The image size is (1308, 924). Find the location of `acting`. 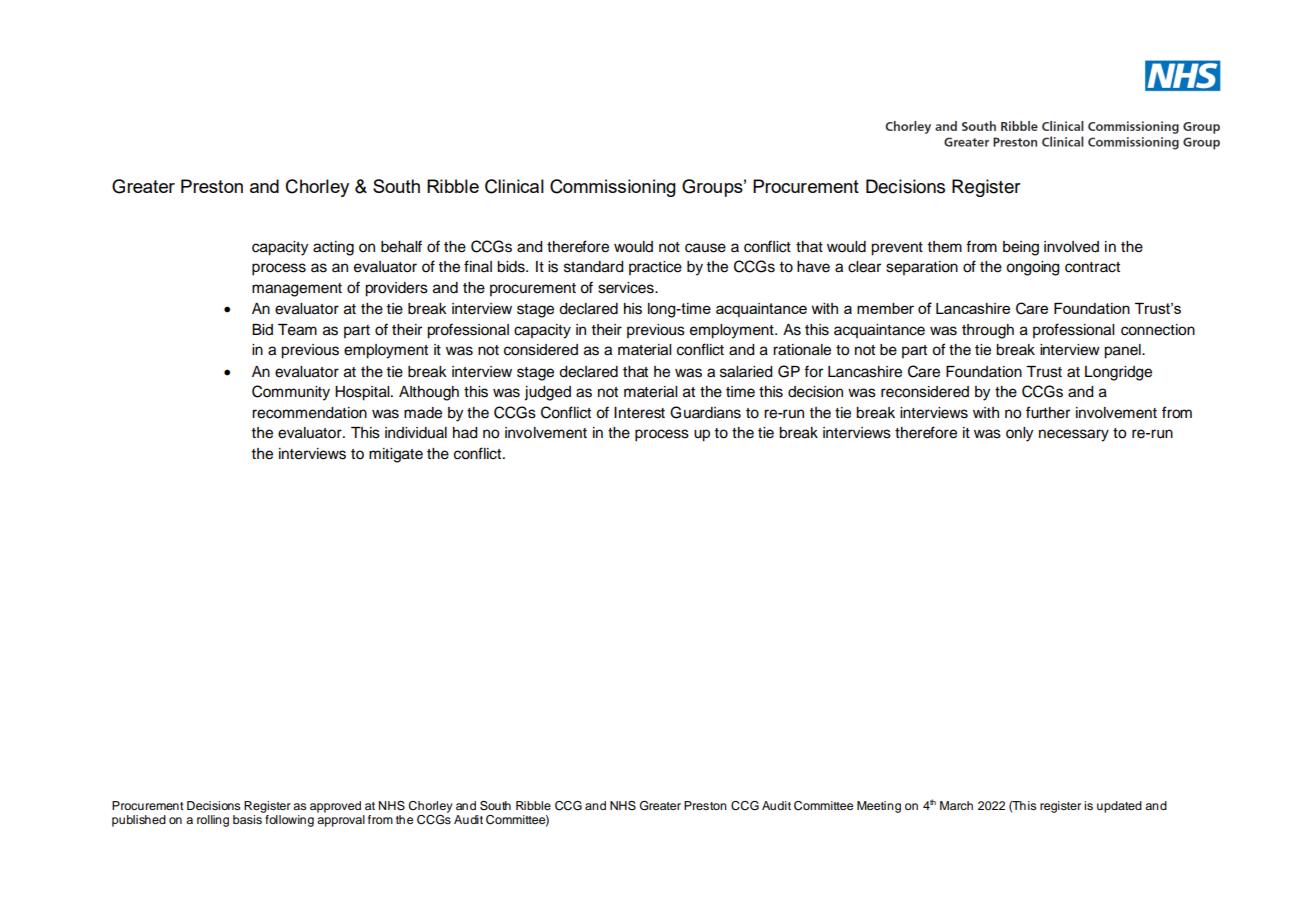

acting is located at coordinates (333, 248).
